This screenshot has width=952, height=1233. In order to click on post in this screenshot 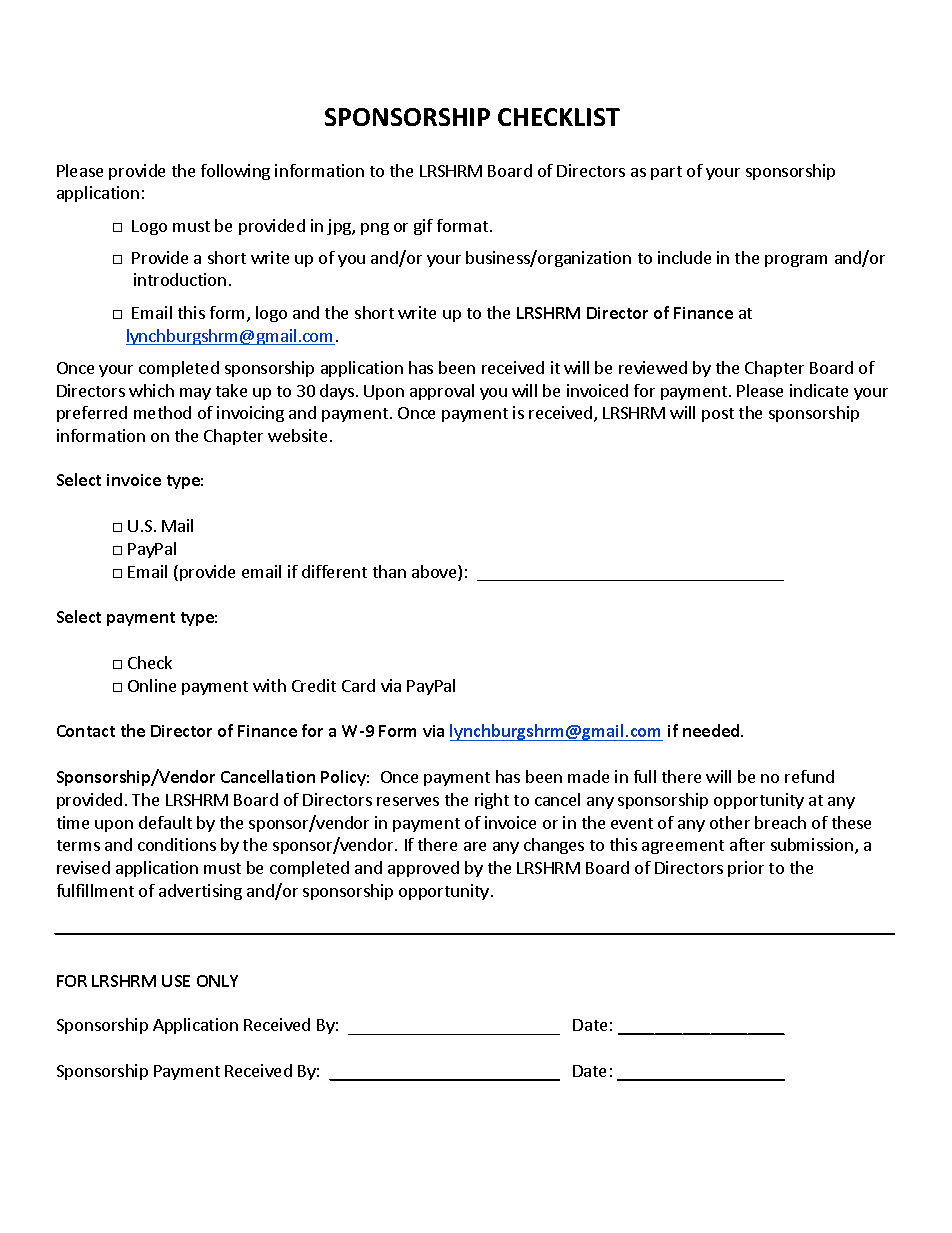, I will do `click(718, 415)`.
